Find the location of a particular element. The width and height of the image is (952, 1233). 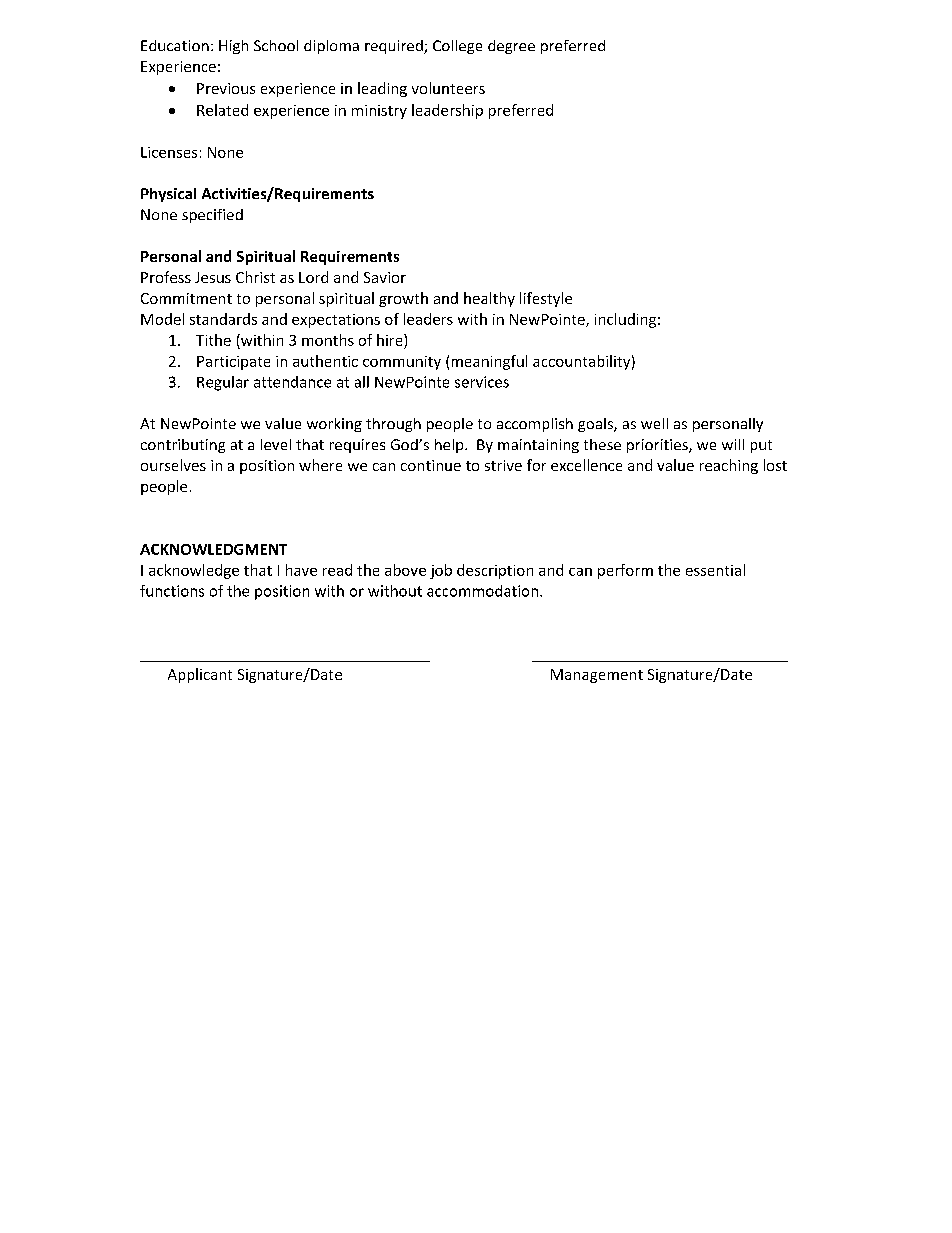

lifestyle is located at coordinates (546, 299).
